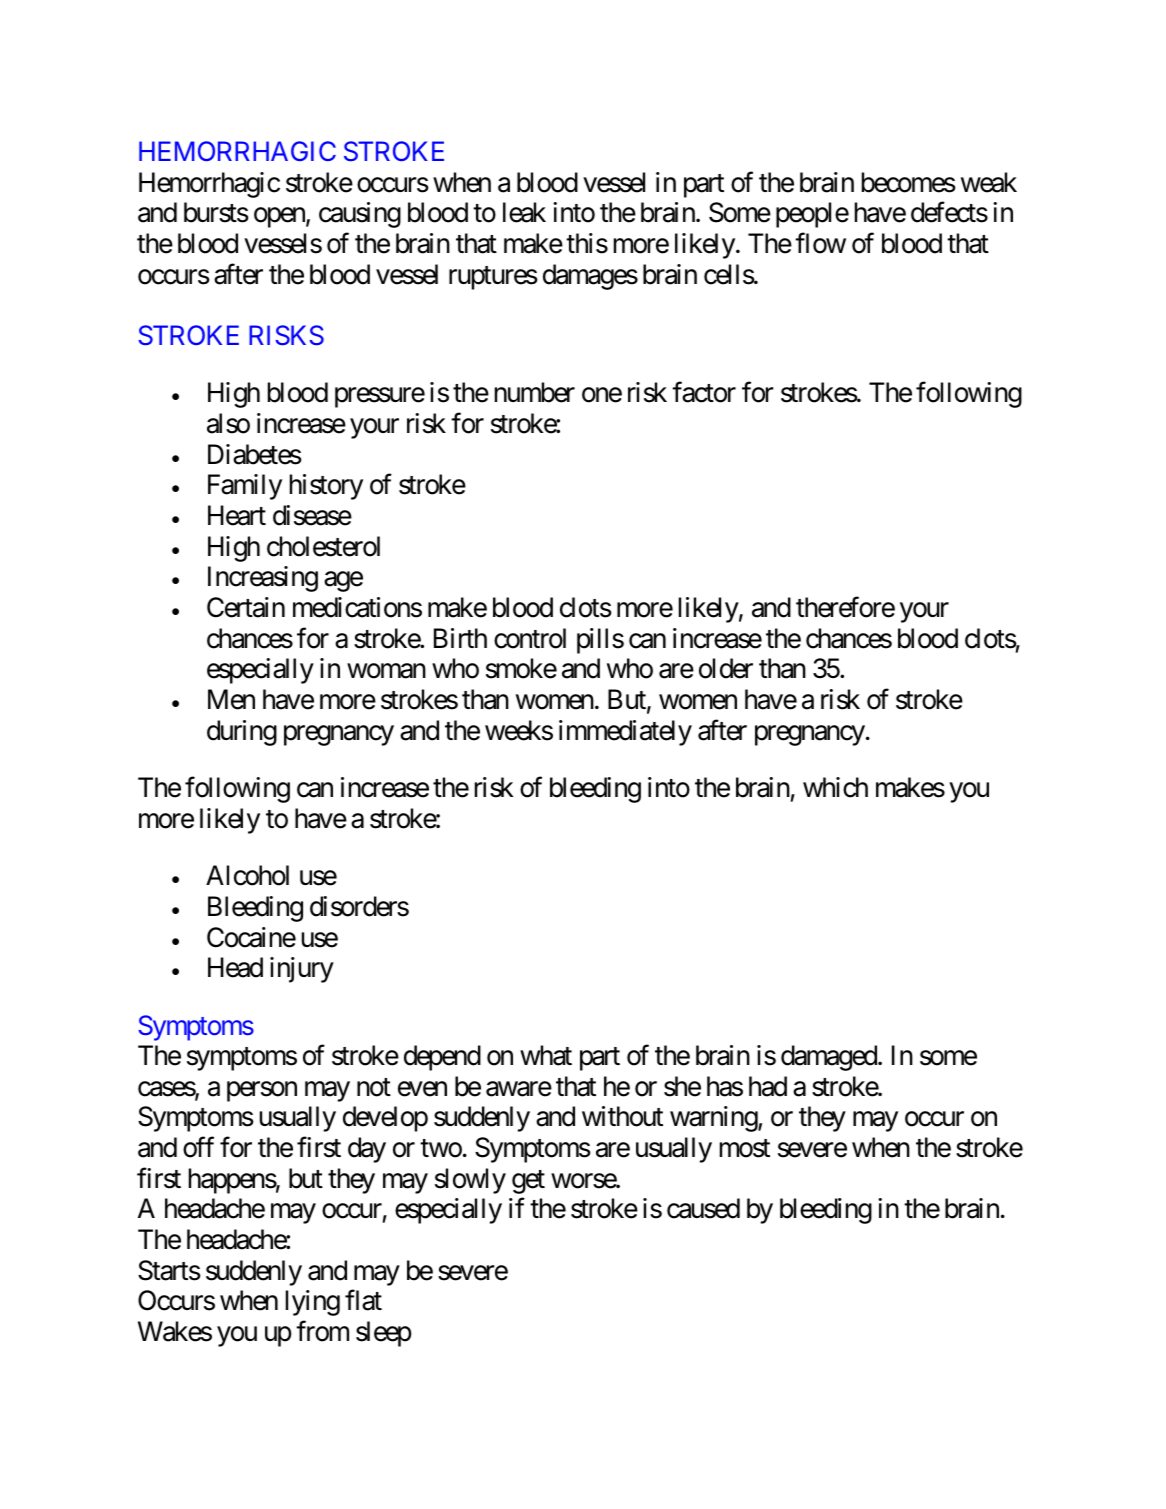  I want to click on older, so click(726, 668).
